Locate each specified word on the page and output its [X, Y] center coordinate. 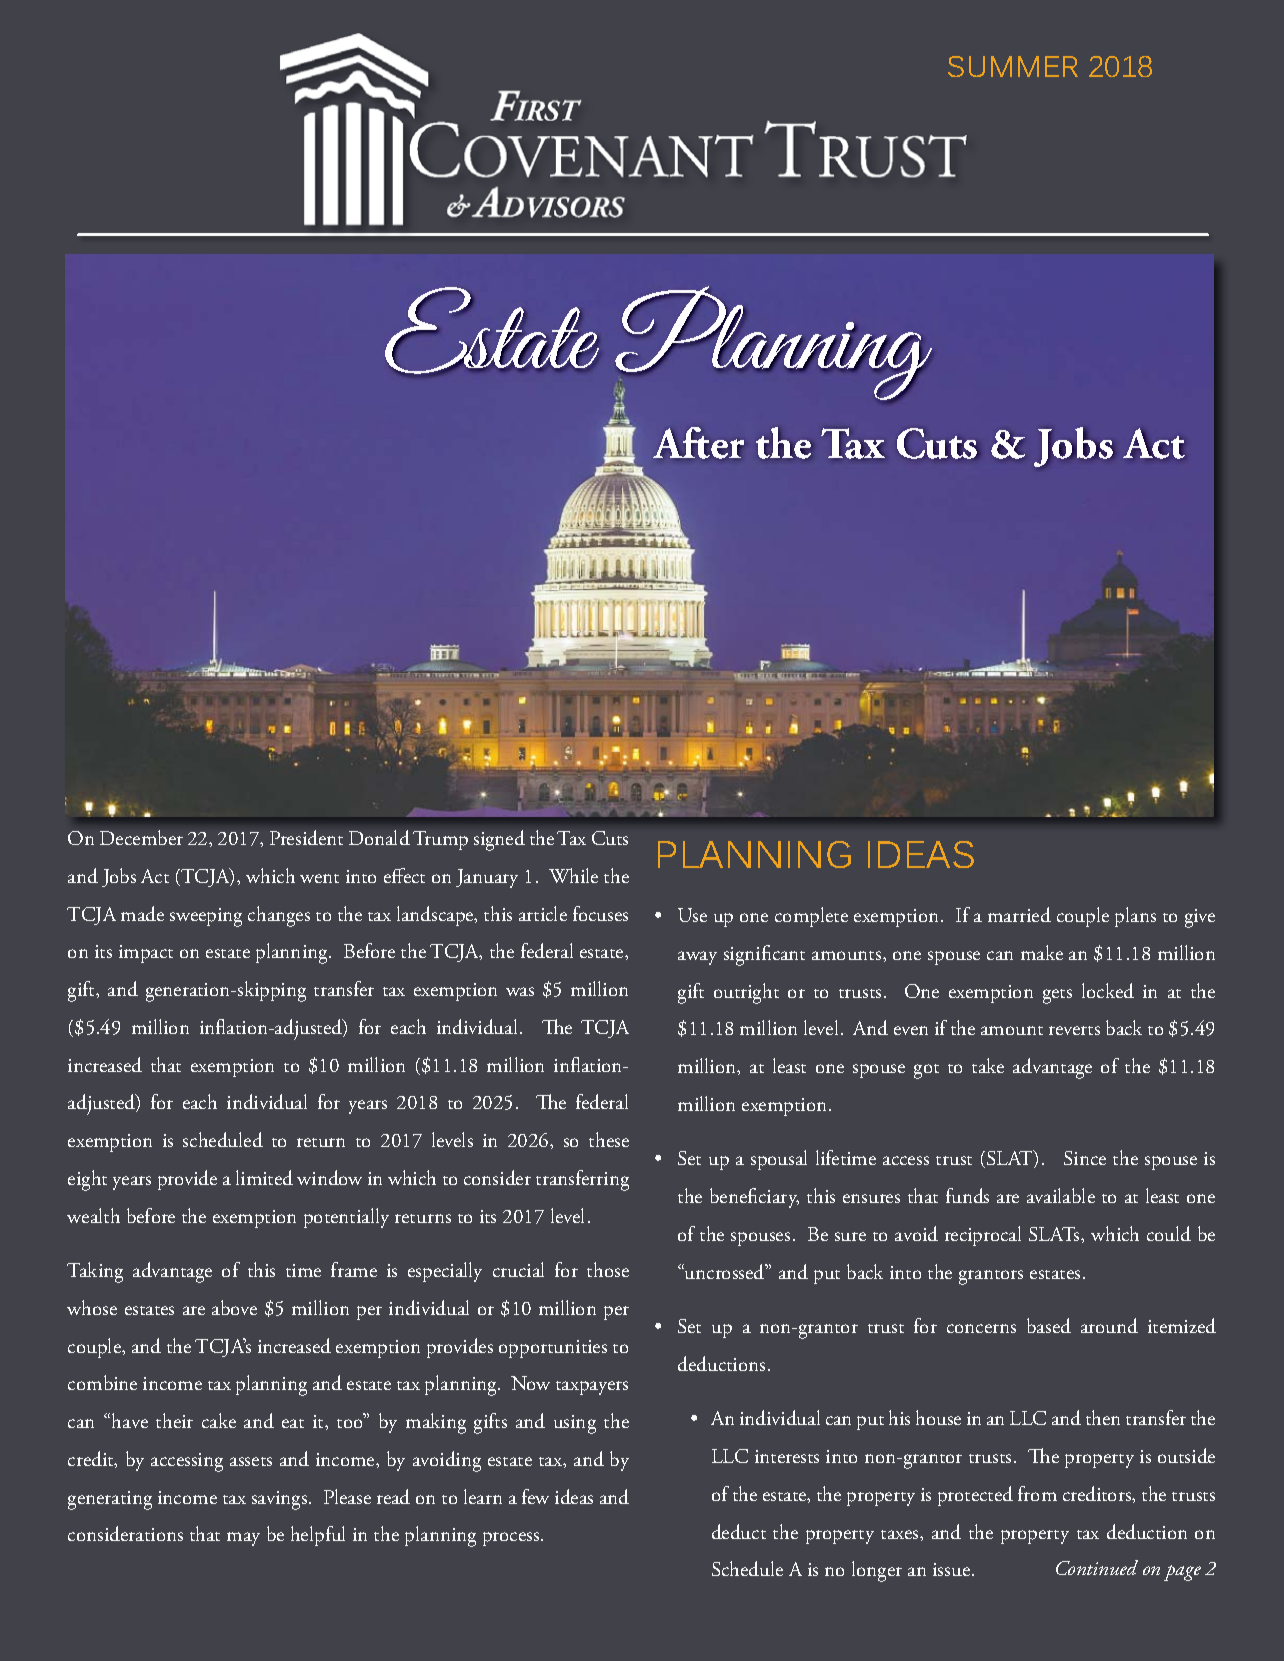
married [1019, 914]
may [243, 1539]
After [698, 443]
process [512, 1539]
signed [499, 840]
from [1037, 1493]
